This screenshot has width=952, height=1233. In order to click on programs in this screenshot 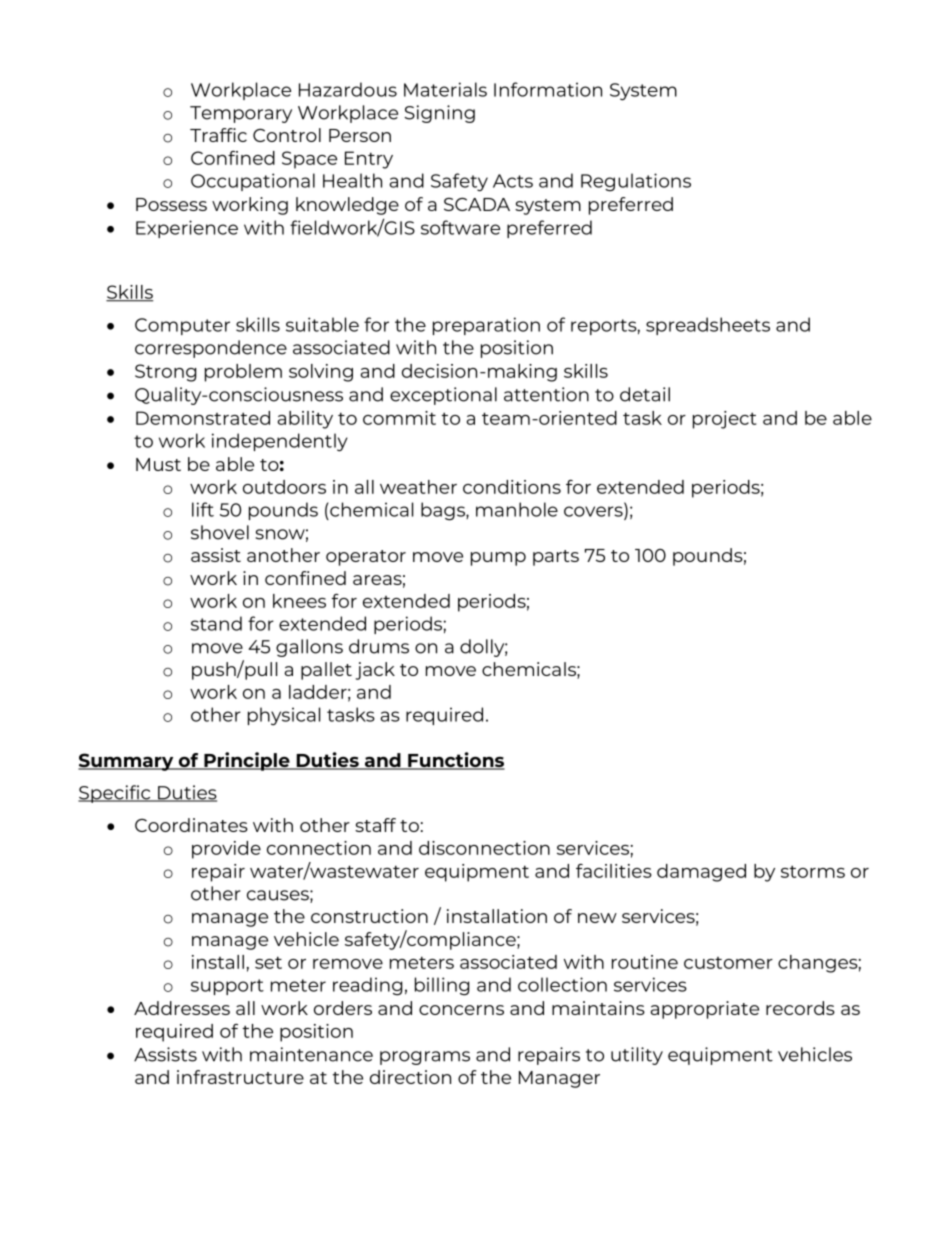, I will do `click(425, 1058)`.
